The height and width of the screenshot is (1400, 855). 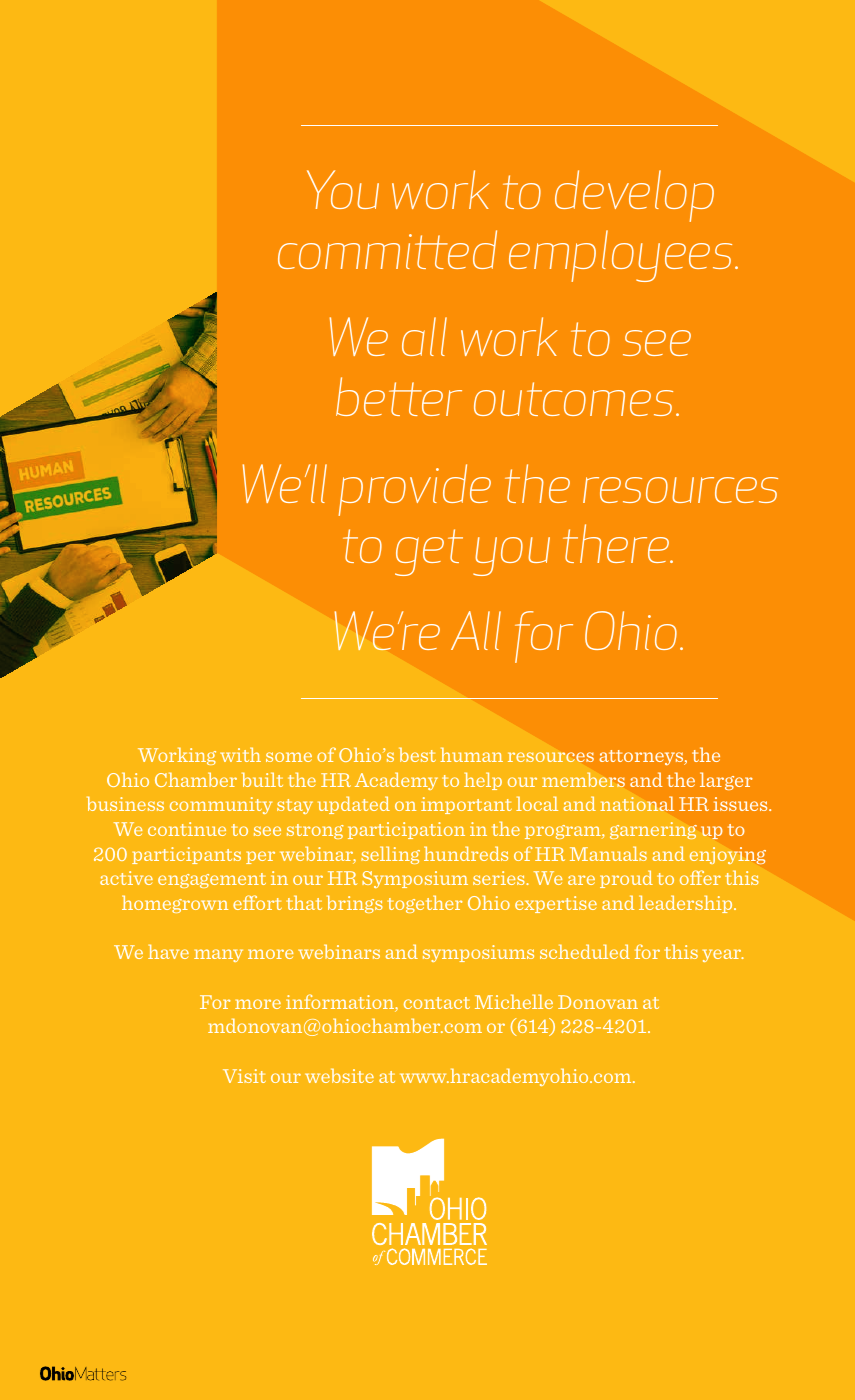 What do you see at coordinates (620, 256) in the screenshot?
I see `employees` at bounding box center [620, 256].
